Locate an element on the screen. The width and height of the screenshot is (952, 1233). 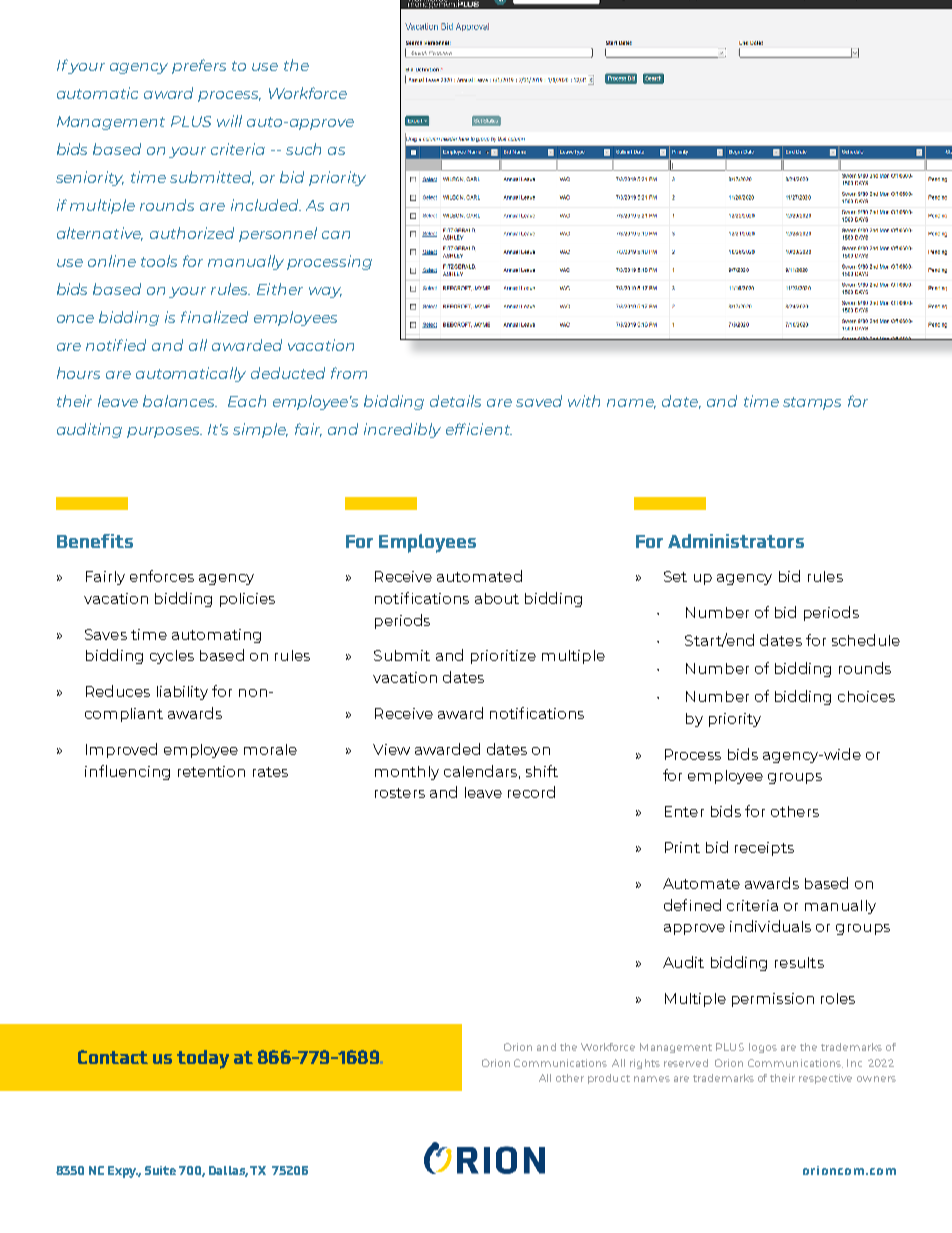
individuals is located at coordinates (770, 926).
